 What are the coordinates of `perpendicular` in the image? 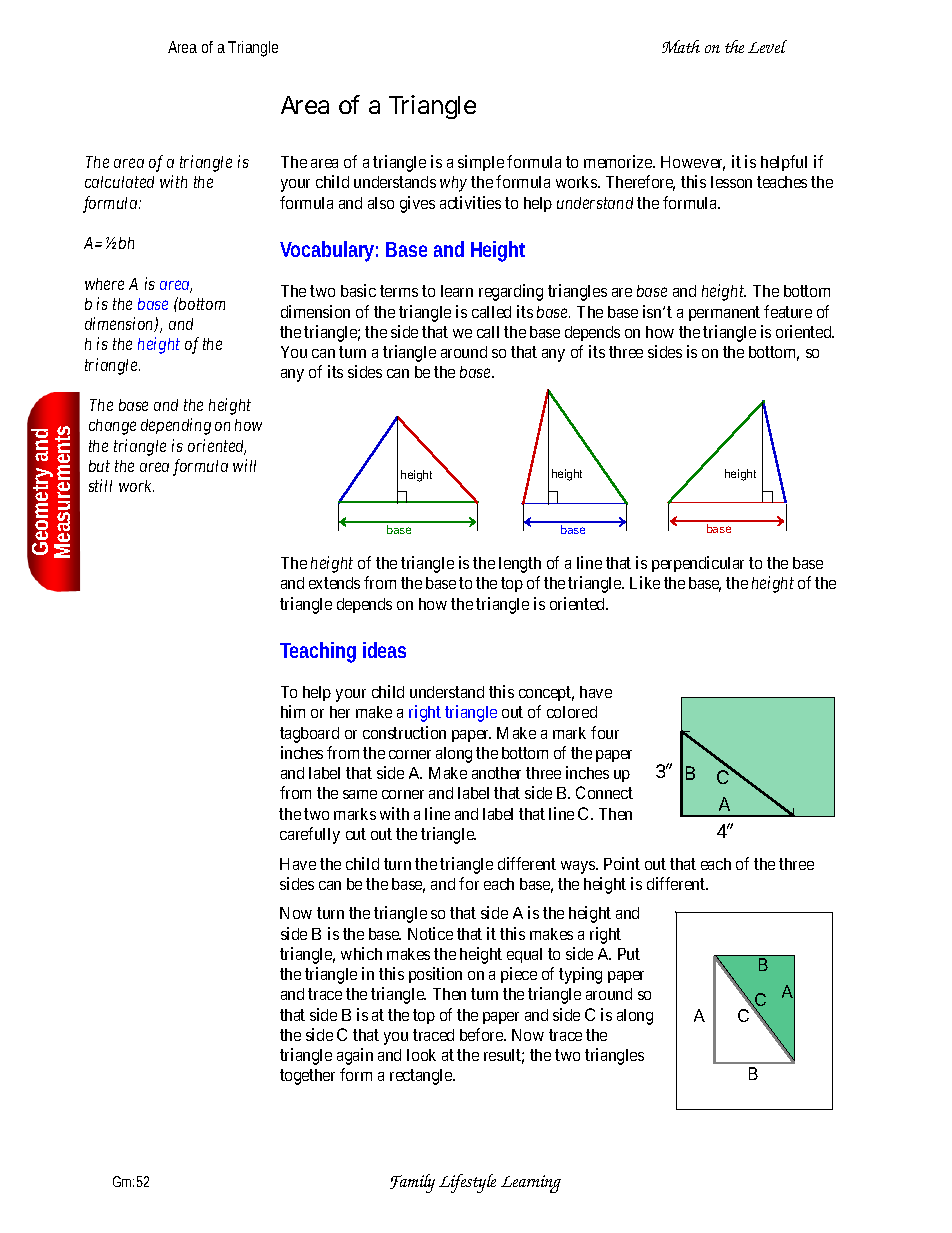 It's located at (698, 564).
